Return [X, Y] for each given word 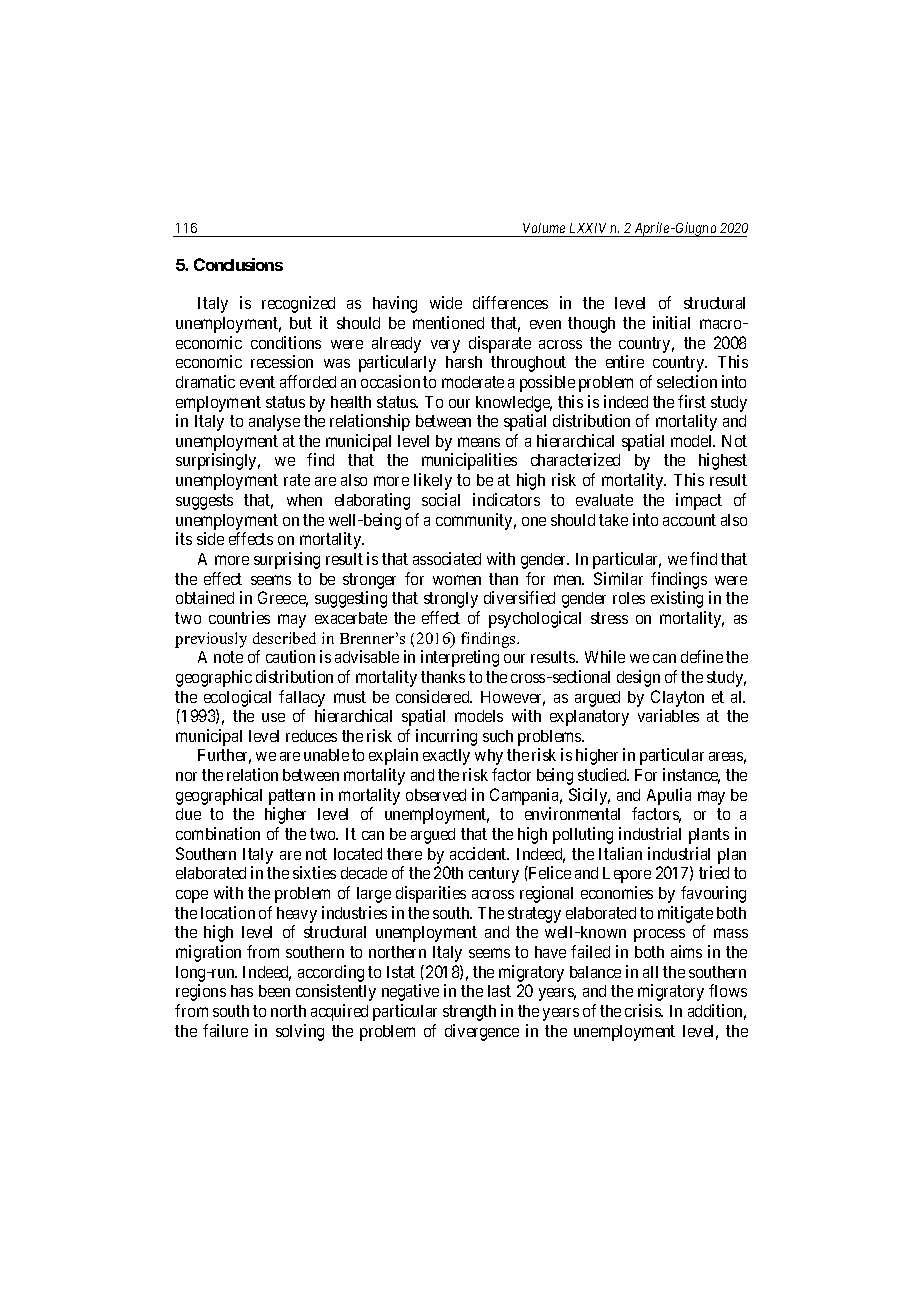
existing [677, 599]
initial [671, 322]
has [242, 991]
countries [239, 617]
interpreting [460, 658]
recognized [298, 304]
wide [446, 302]
